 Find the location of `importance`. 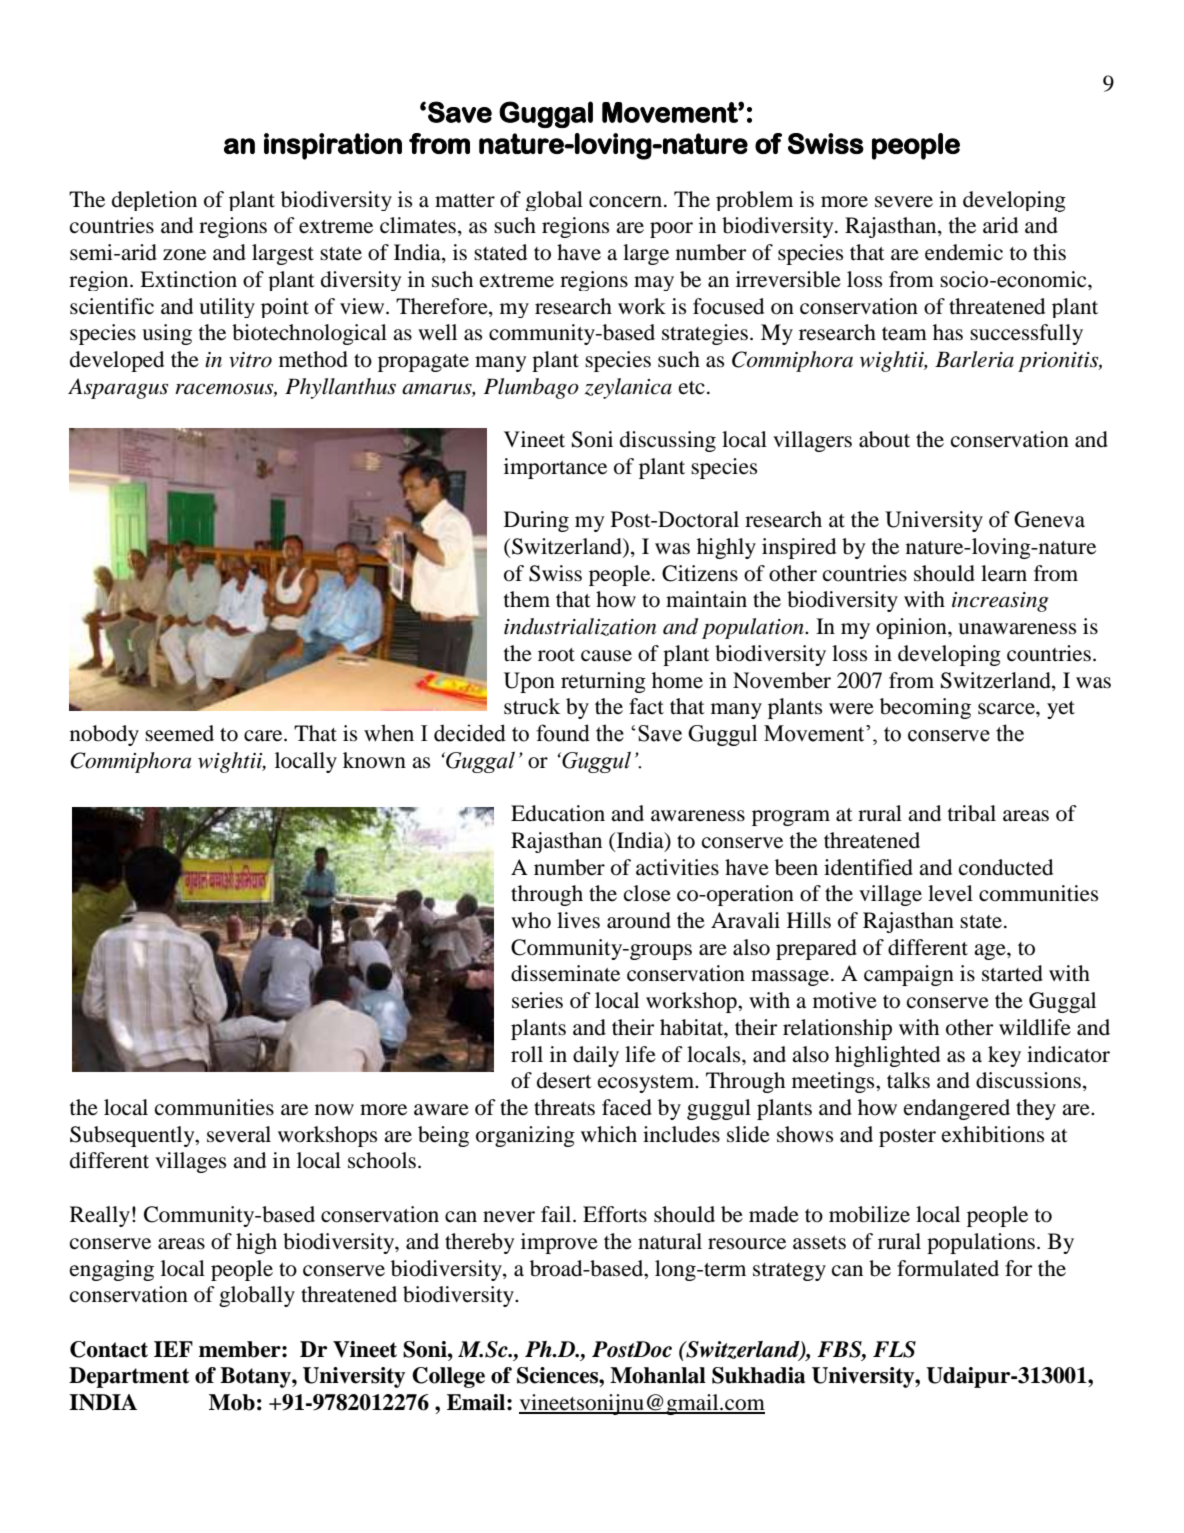

importance is located at coordinates (555, 468).
